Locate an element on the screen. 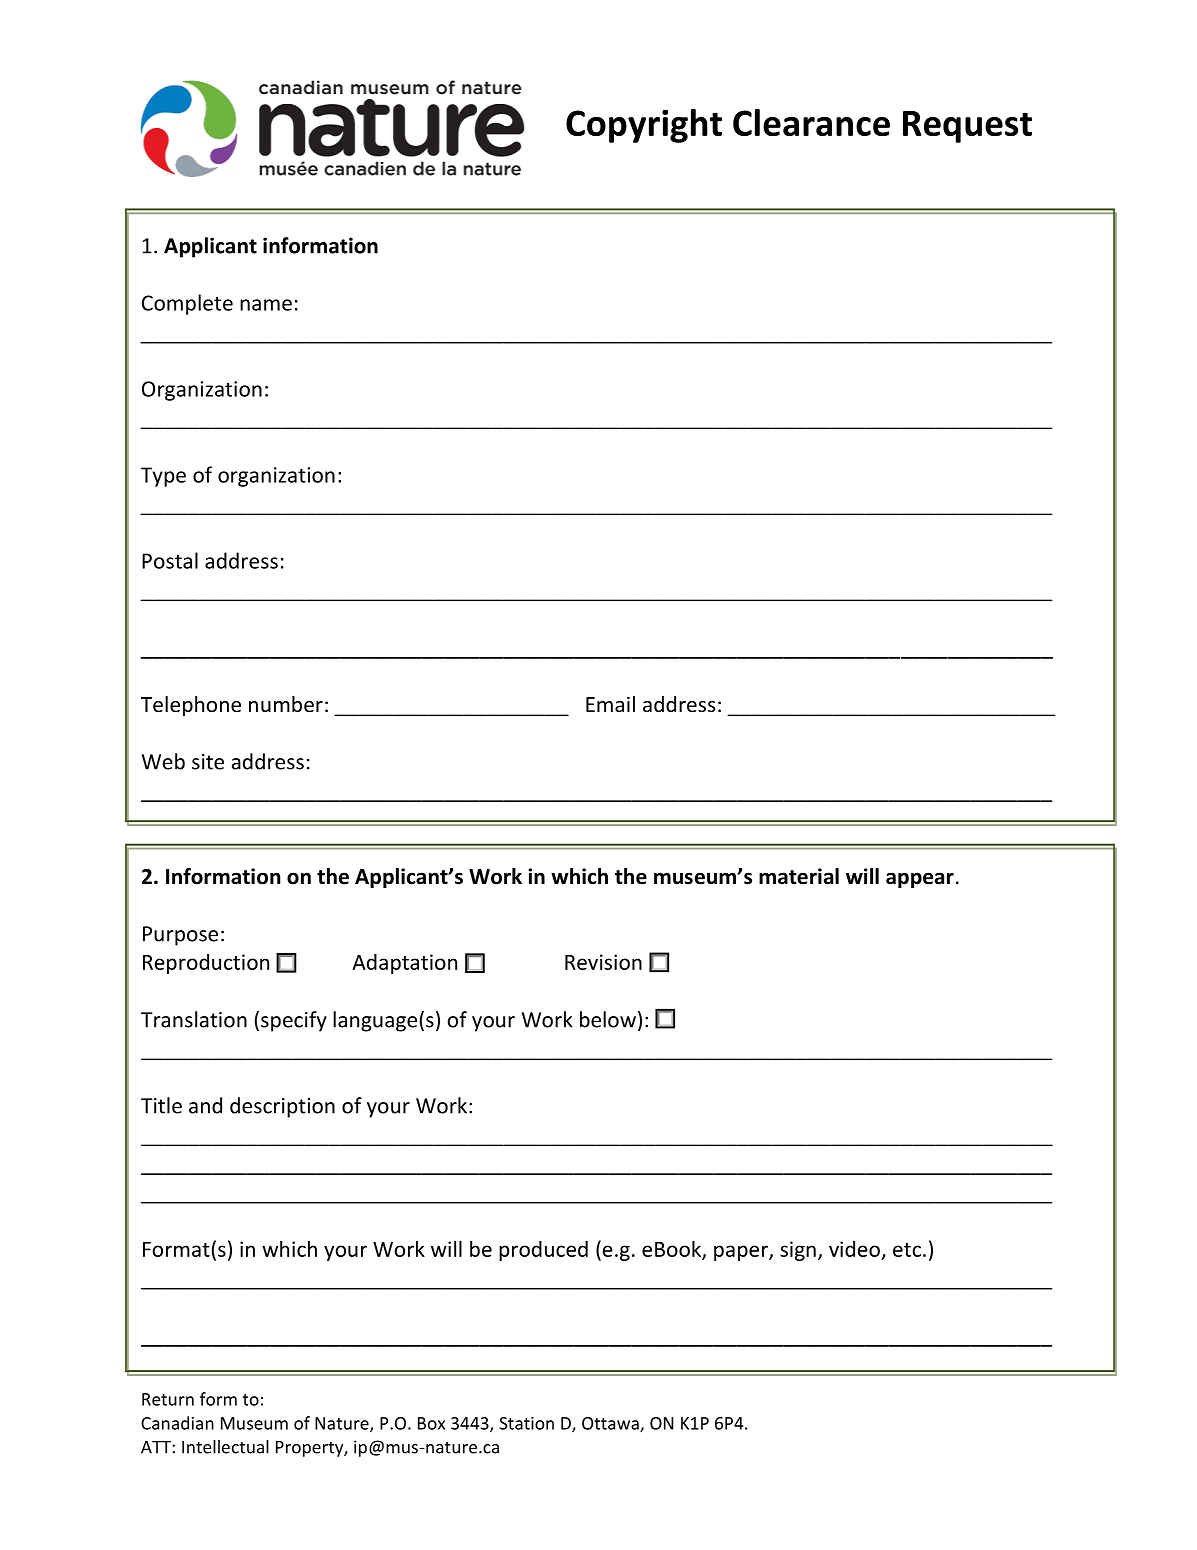  Email is located at coordinates (610, 704).
